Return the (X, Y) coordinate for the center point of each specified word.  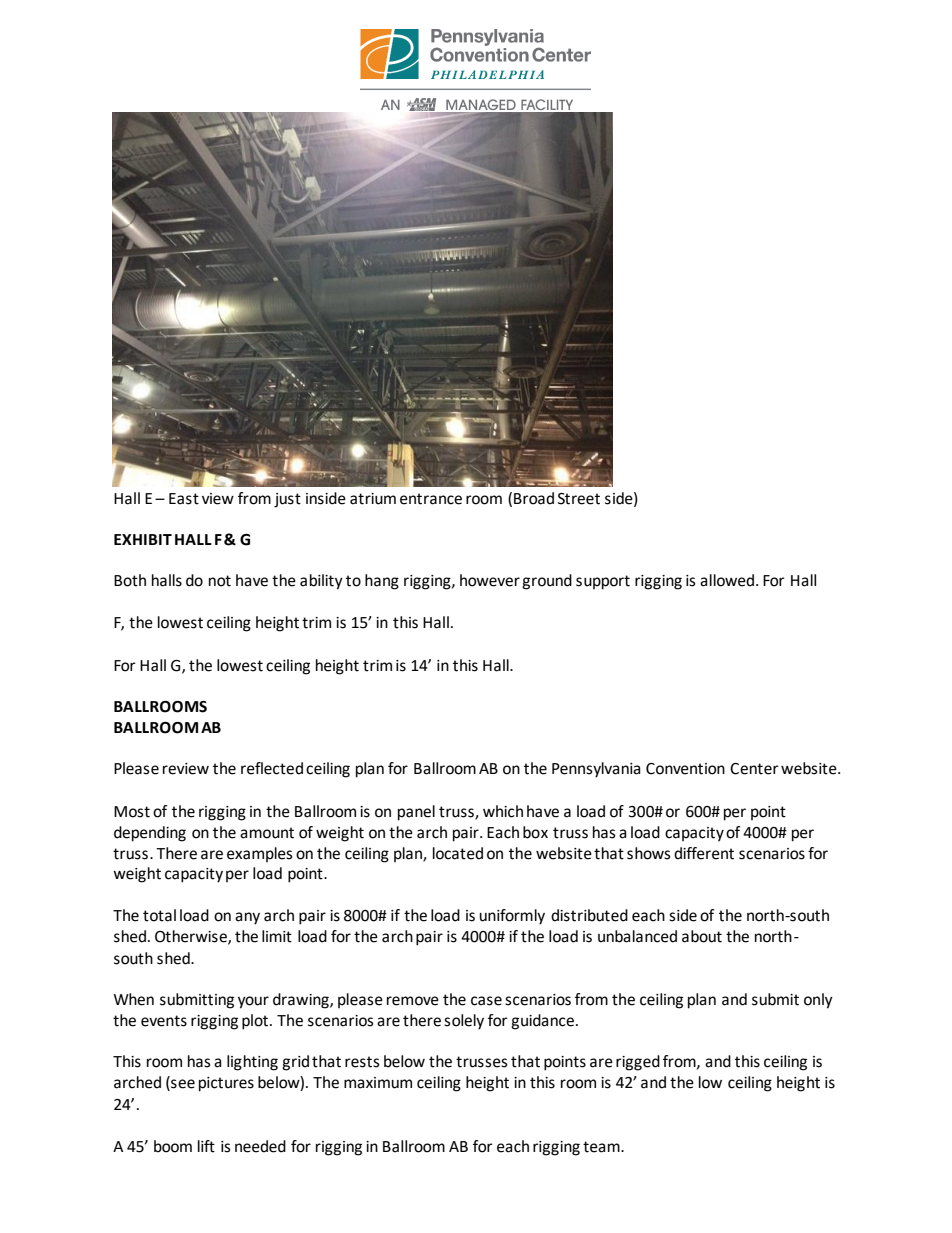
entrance (431, 499)
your (253, 1002)
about (702, 936)
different (704, 853)
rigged (638, 1063)
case (486, 1001)
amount (267, 833)
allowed (728, 580)
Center (754, 769)
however (490, 580)
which (503, 811)
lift (206, 1146)
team (602, 1147)
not (220, 581)
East (184, 499)
